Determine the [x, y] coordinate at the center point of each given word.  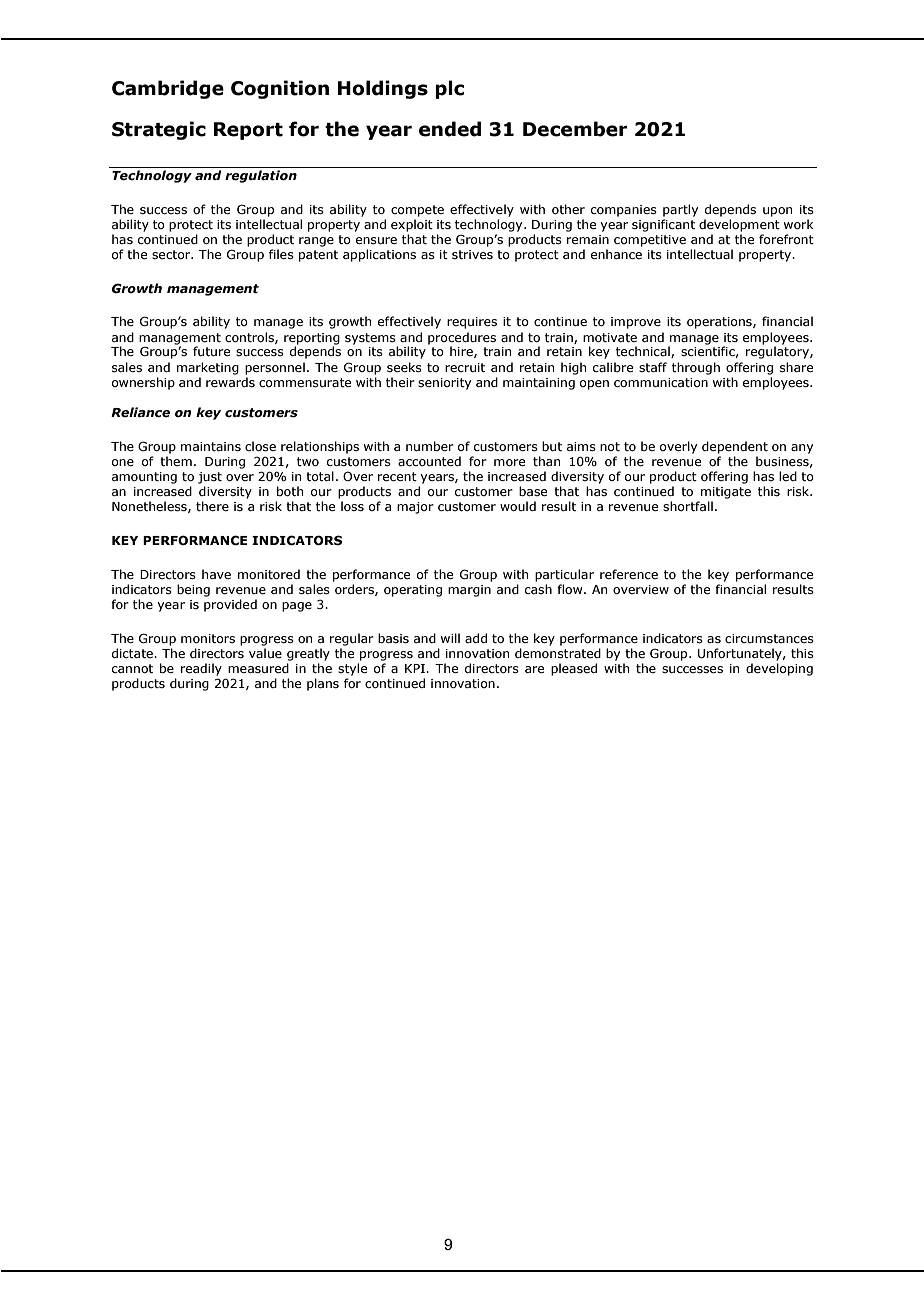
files [281, 254]
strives [472, 254]
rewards [230, 382]
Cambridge [168, 89]
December [575, 129]
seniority [444, 384]
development [739, 225]
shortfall [688, 506]
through [696, 368]
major [415, 508]
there [212, 506]
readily [201, 669]
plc [449, 89]
